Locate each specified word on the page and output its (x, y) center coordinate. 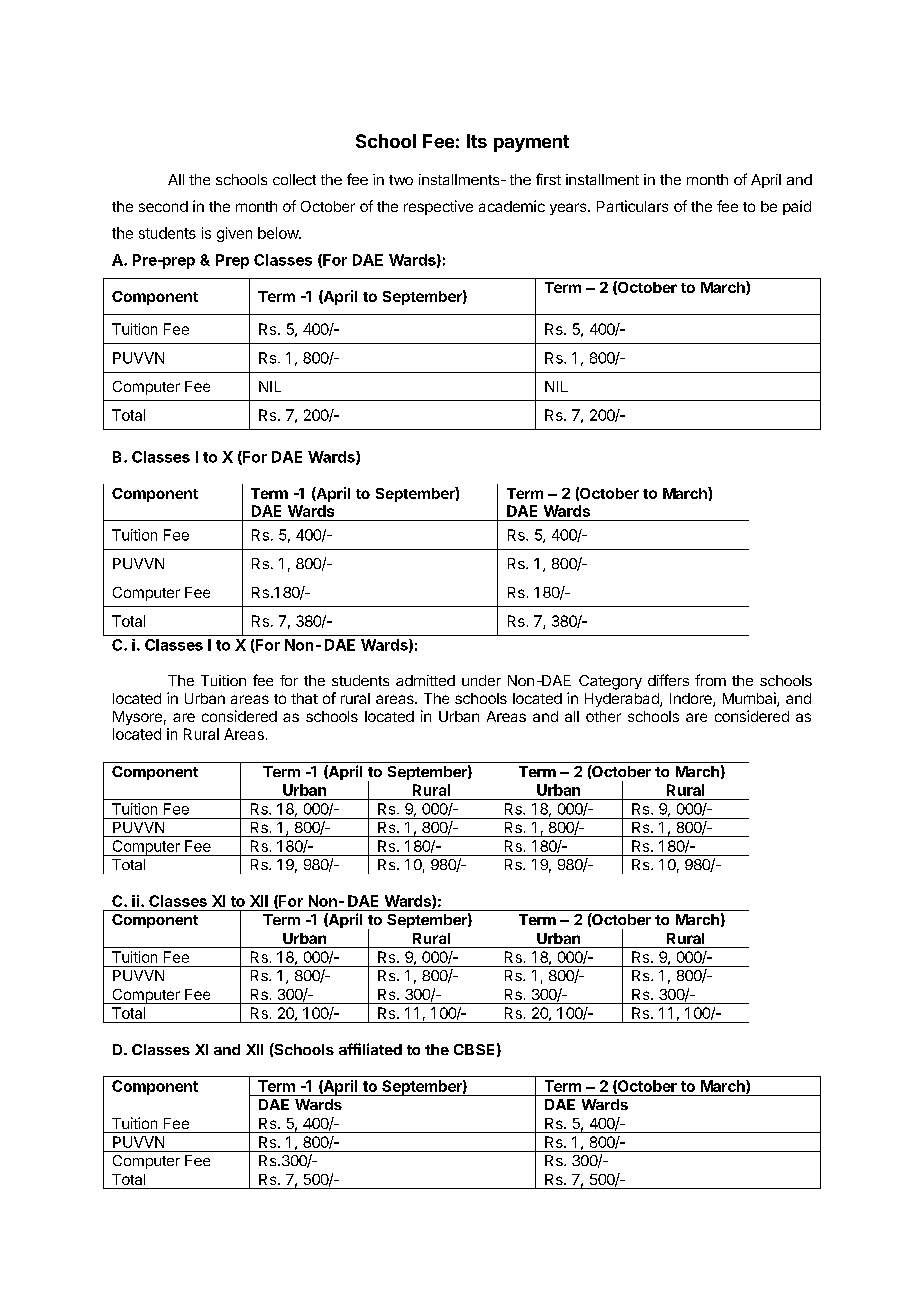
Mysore (137, 718)
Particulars (632, 206)
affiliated (370, 1049)
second (163, 206)
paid (797, 207)
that (304, 698)
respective (438, 207)
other (603, 716)
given (234, 234)
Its (477, 141)
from (710, 680)
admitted (425, 680)
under (481, 680)
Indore (692, 700)
